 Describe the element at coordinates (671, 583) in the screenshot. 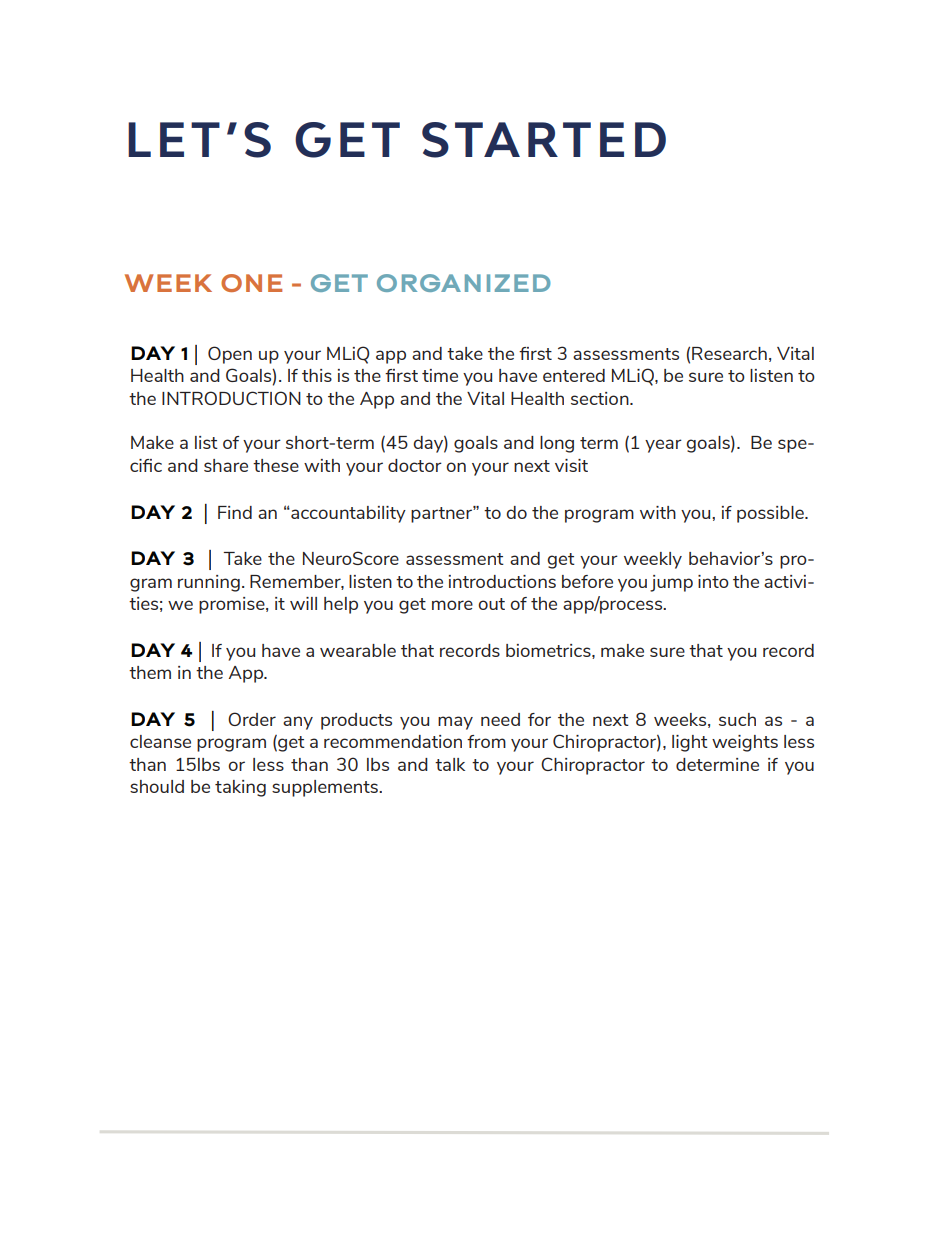

I see `jump` at that location.
